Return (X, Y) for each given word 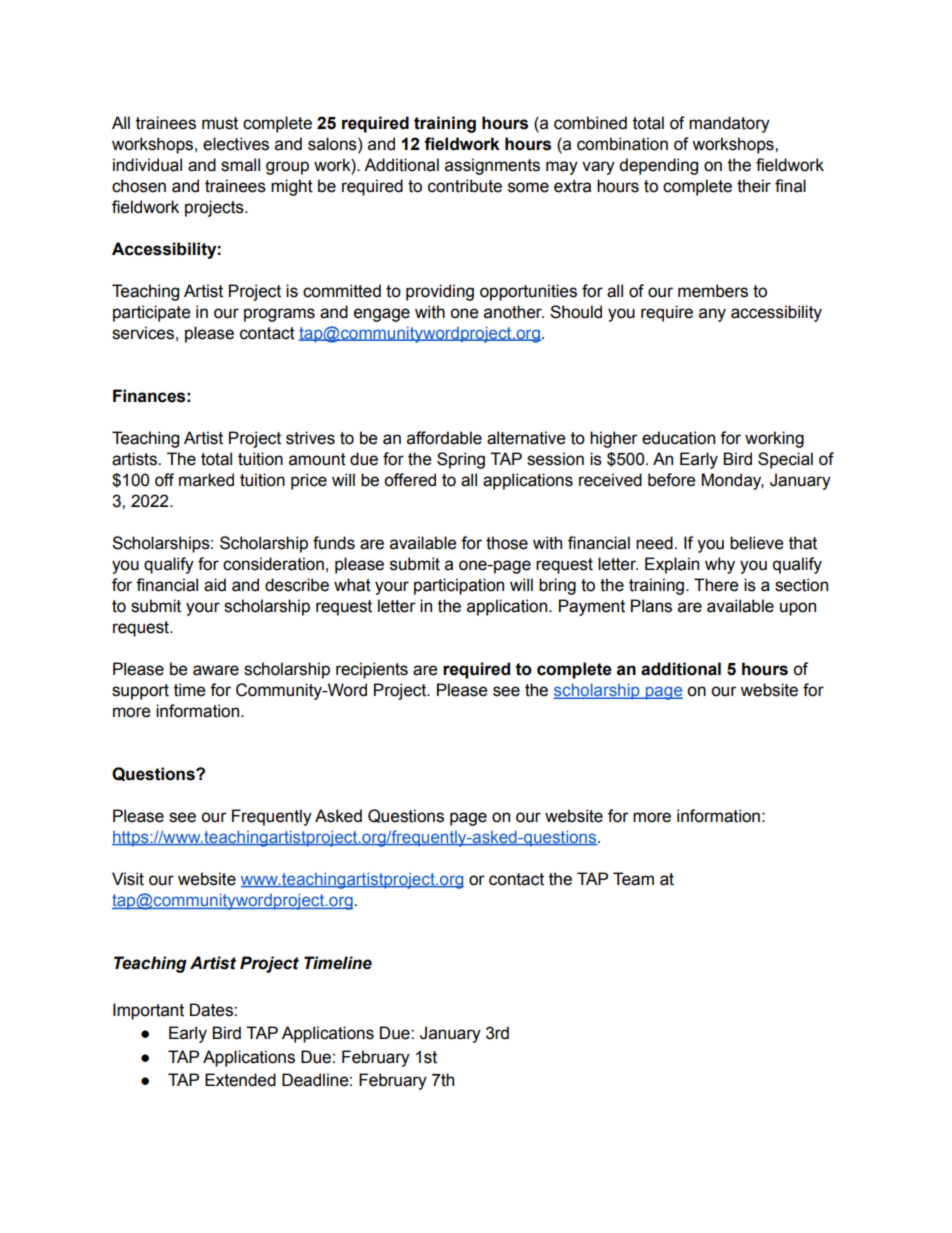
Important (148, 1011)
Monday (733, 481)
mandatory (729, 124)
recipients (372, 670)
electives (236, 144)
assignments (492, 166)
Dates (212, 1010)
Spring (461, 460)
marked (206, 480)
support (140, 692)
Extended (240, 1080)
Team (633, 879)
